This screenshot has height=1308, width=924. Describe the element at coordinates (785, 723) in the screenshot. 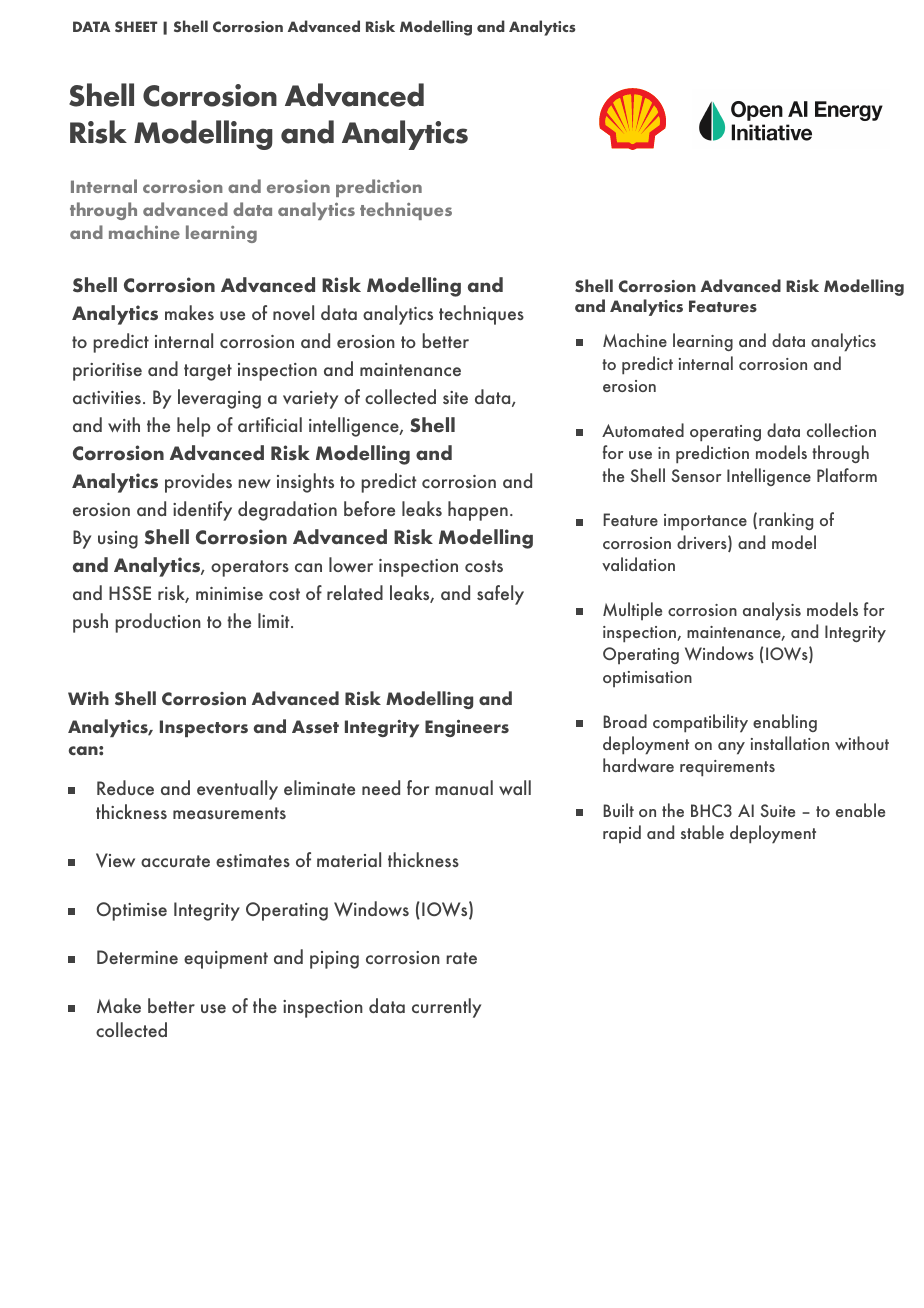

I see `enabling` at that location.
